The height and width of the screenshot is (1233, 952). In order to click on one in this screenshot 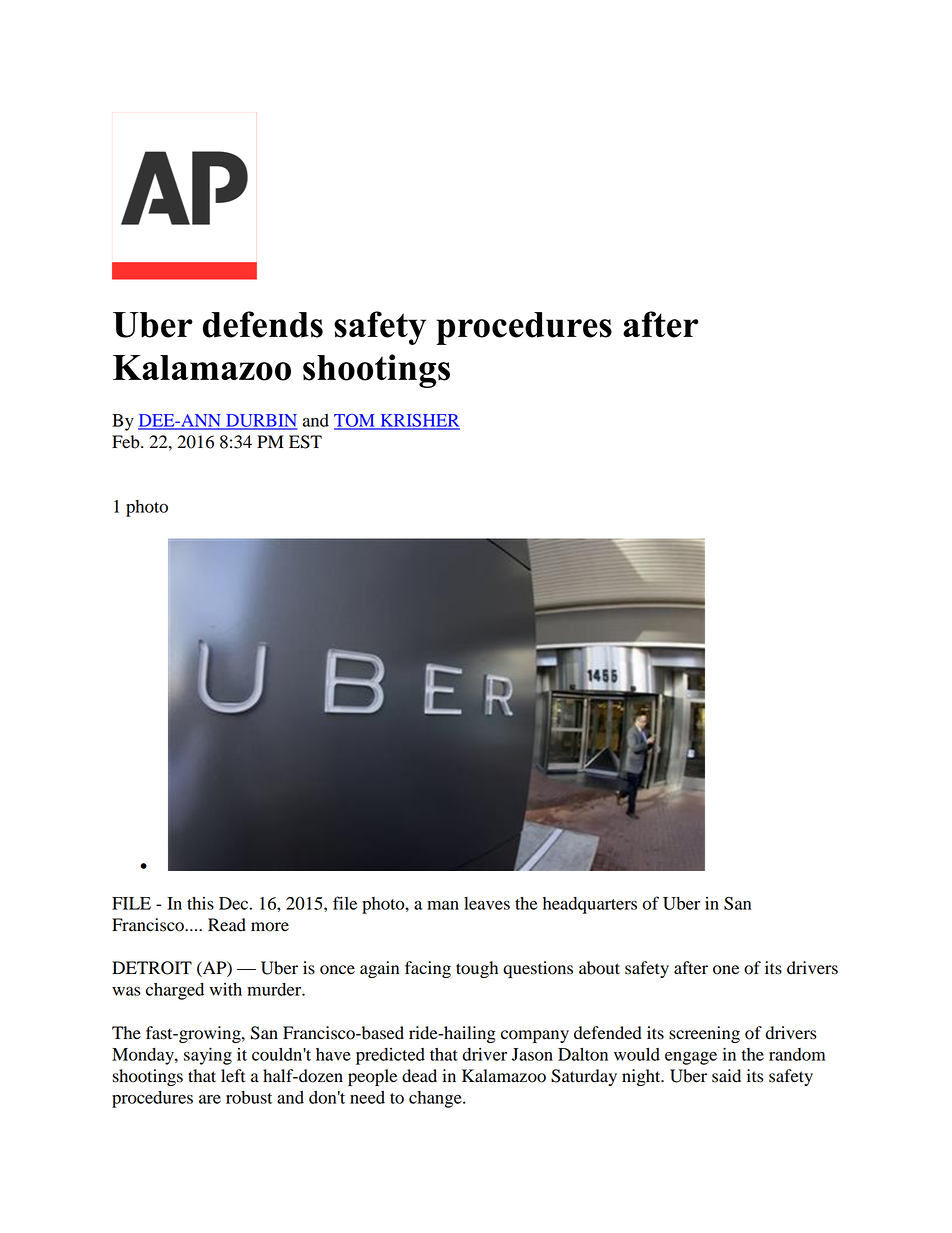, I will do `click(726, 970)`.
